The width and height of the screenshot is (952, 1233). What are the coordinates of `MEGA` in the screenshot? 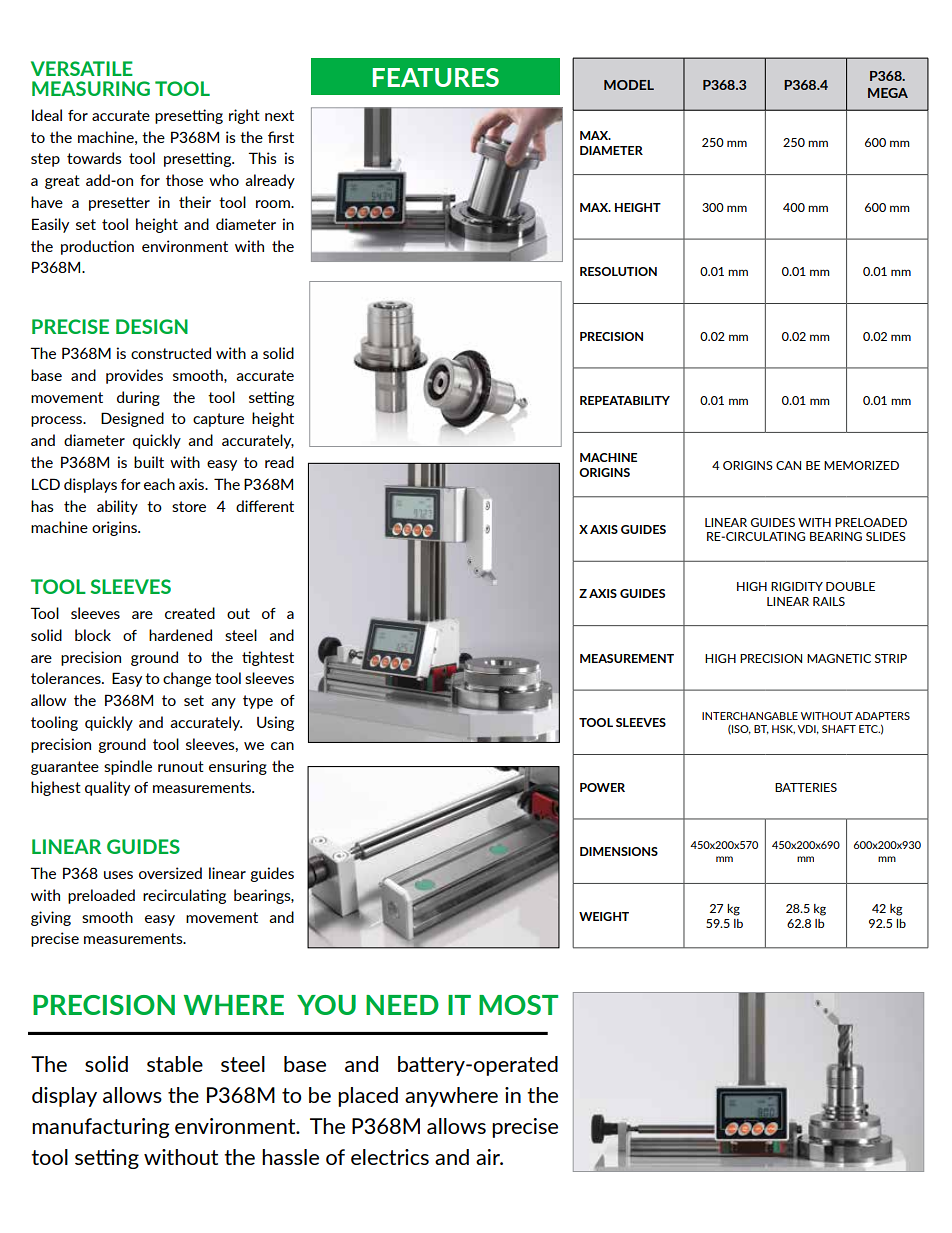 It's located at (888, 93).
